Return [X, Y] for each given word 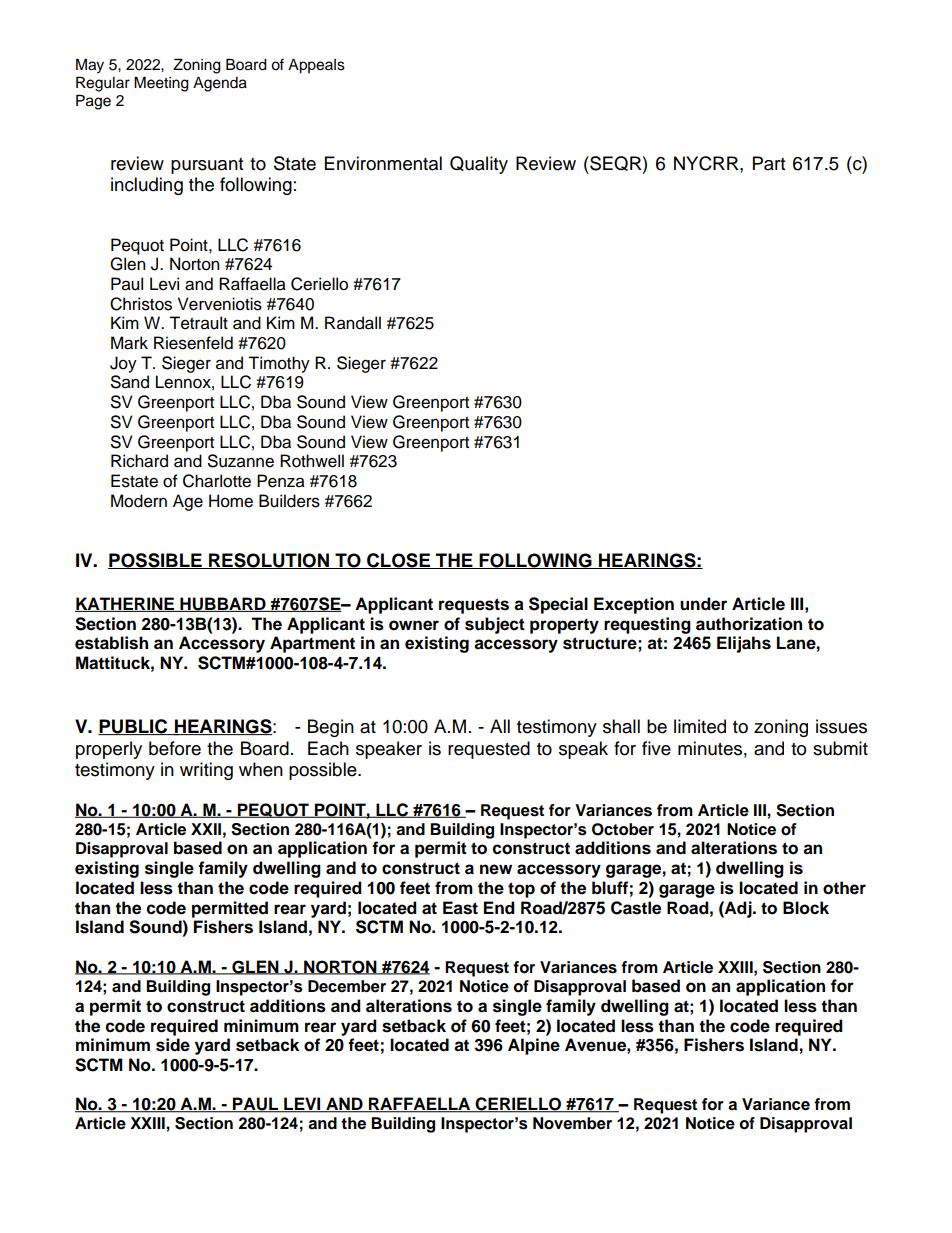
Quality [479, 165]
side [173, 1045]
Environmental [383, 163]
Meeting [161, 84]
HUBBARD [223, 604]
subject [495, 625]
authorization [749, 624]
